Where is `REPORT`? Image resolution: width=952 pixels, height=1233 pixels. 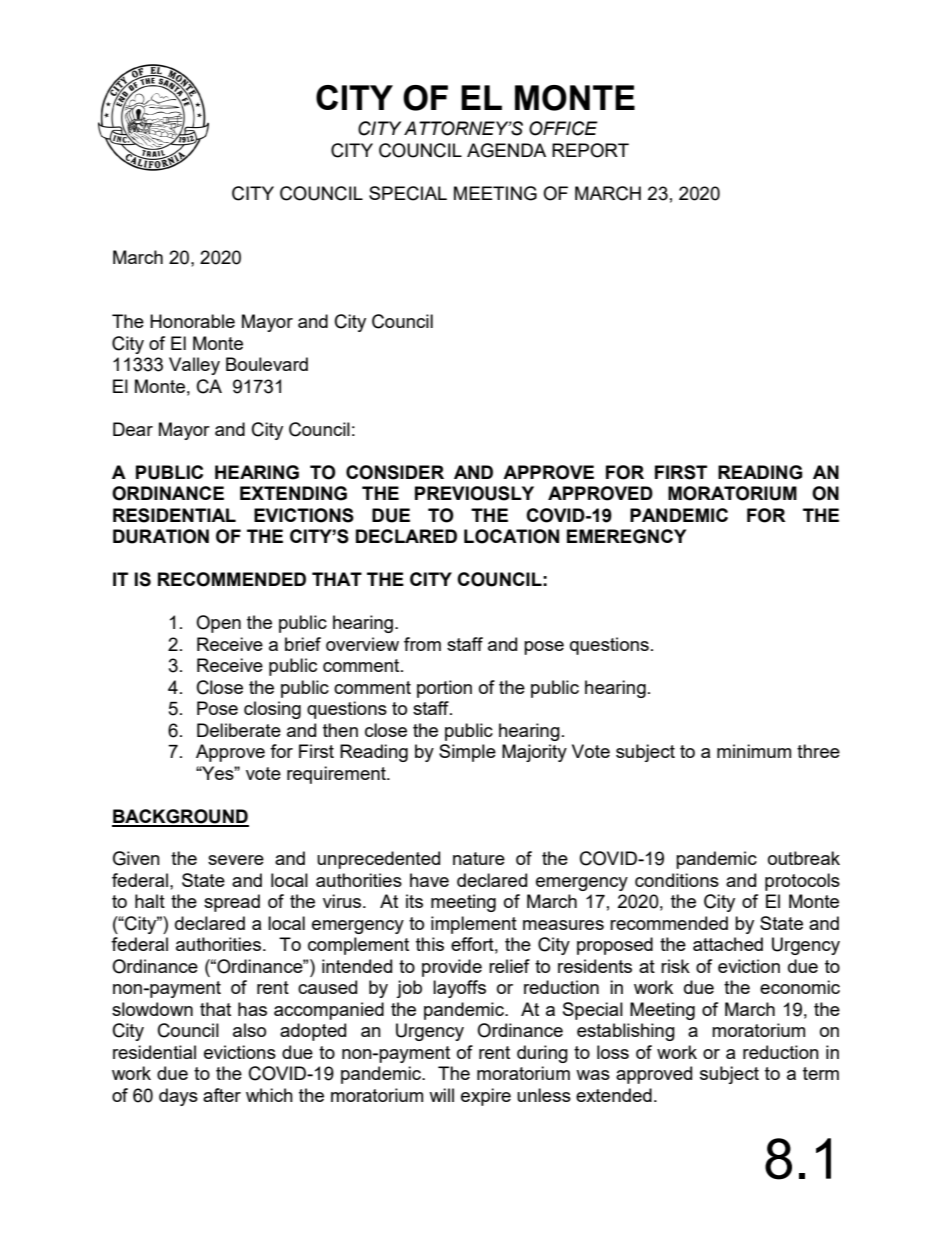 REPORT is located at coordinates (590, 150).
